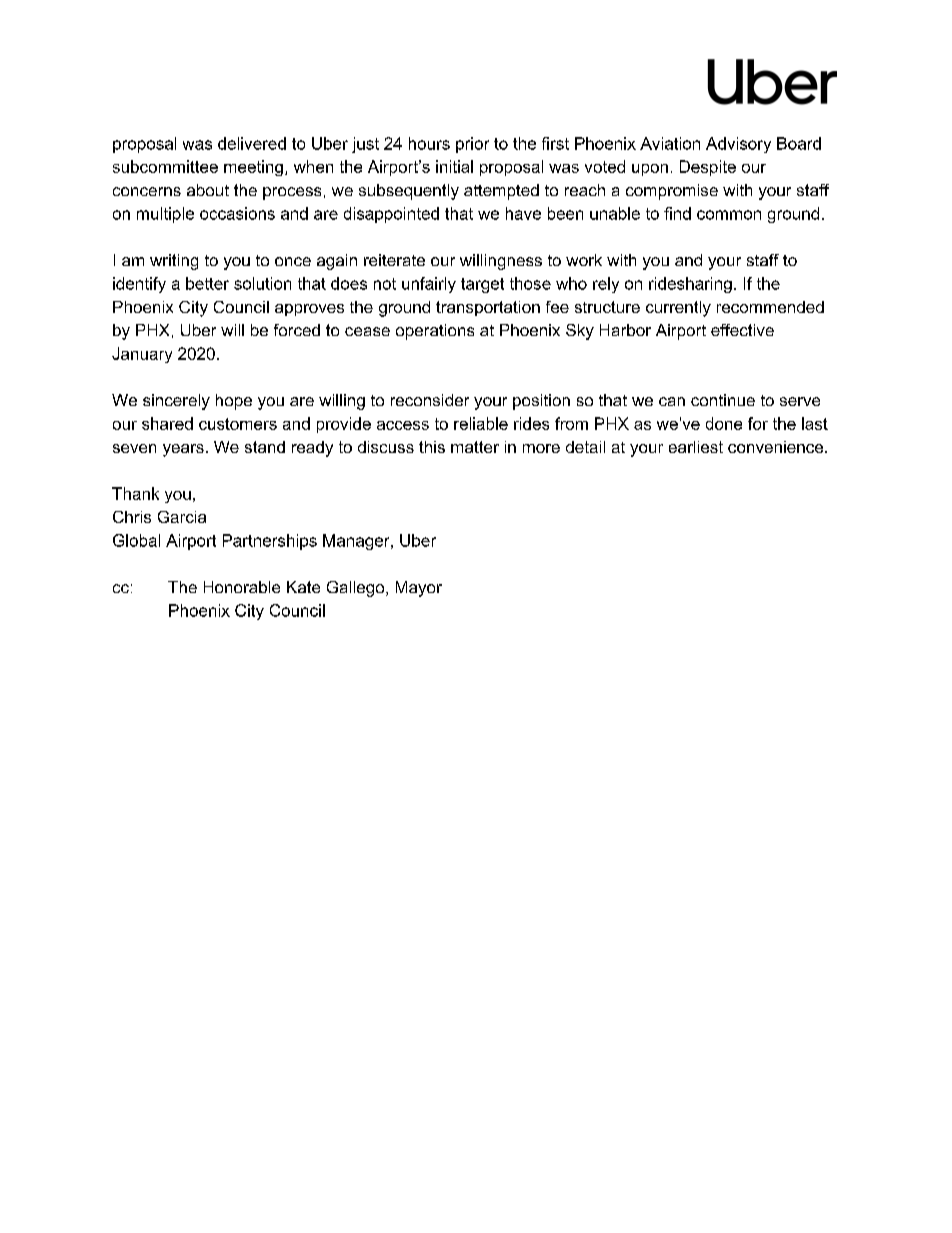 This image has width=952, height=1233. What do you see at coordinates (724, 423) in the image?
I see `done` at bounding box center [724, 423].
